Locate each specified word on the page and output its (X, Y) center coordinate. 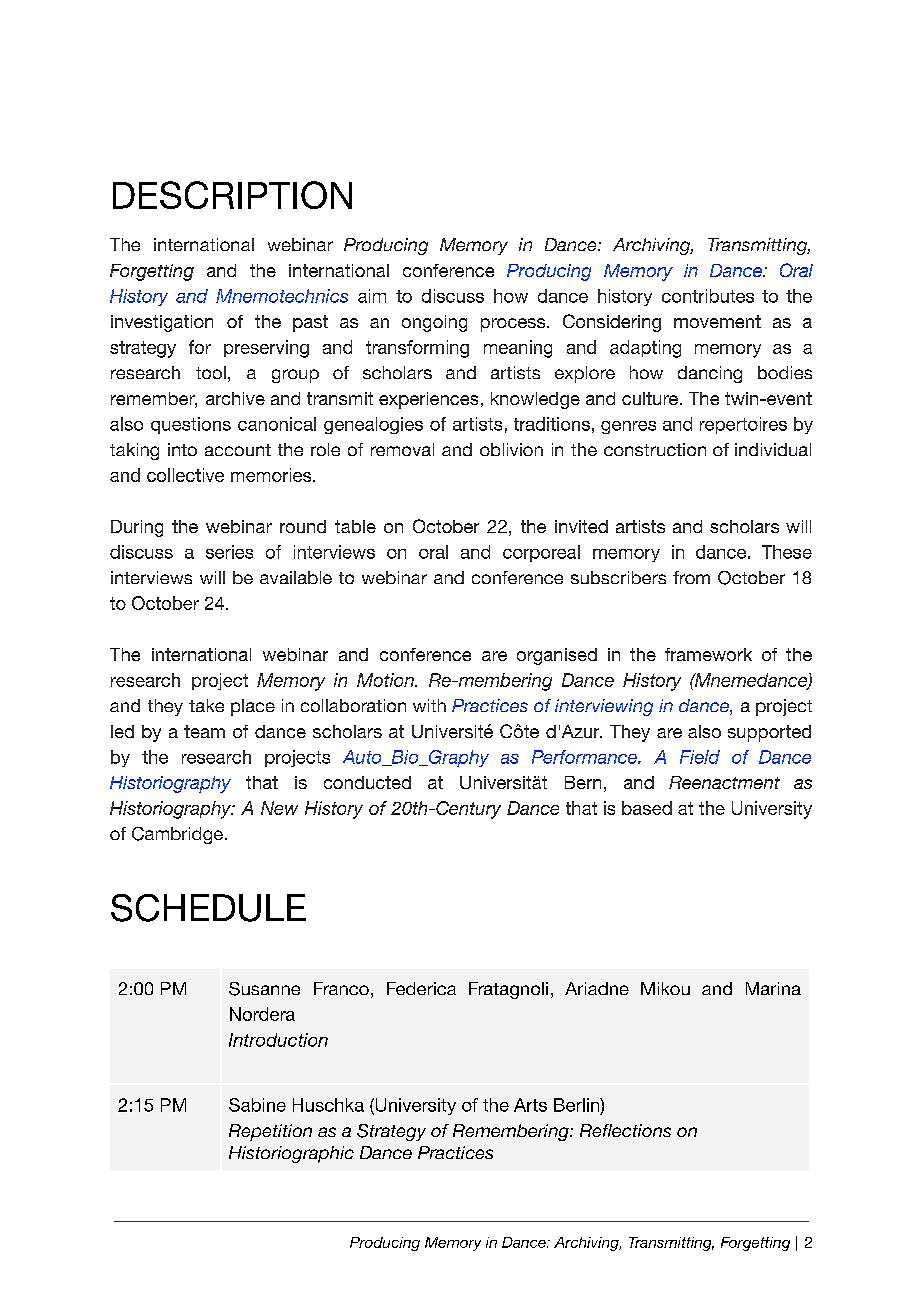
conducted (367, 782)
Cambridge (177, 835)
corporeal (541, 553)
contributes (708, 296)
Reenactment (724, 782)
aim (372, 296)
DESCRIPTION (232, 195)
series (229, 552)
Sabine (257, 1105)
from (691, 577)
